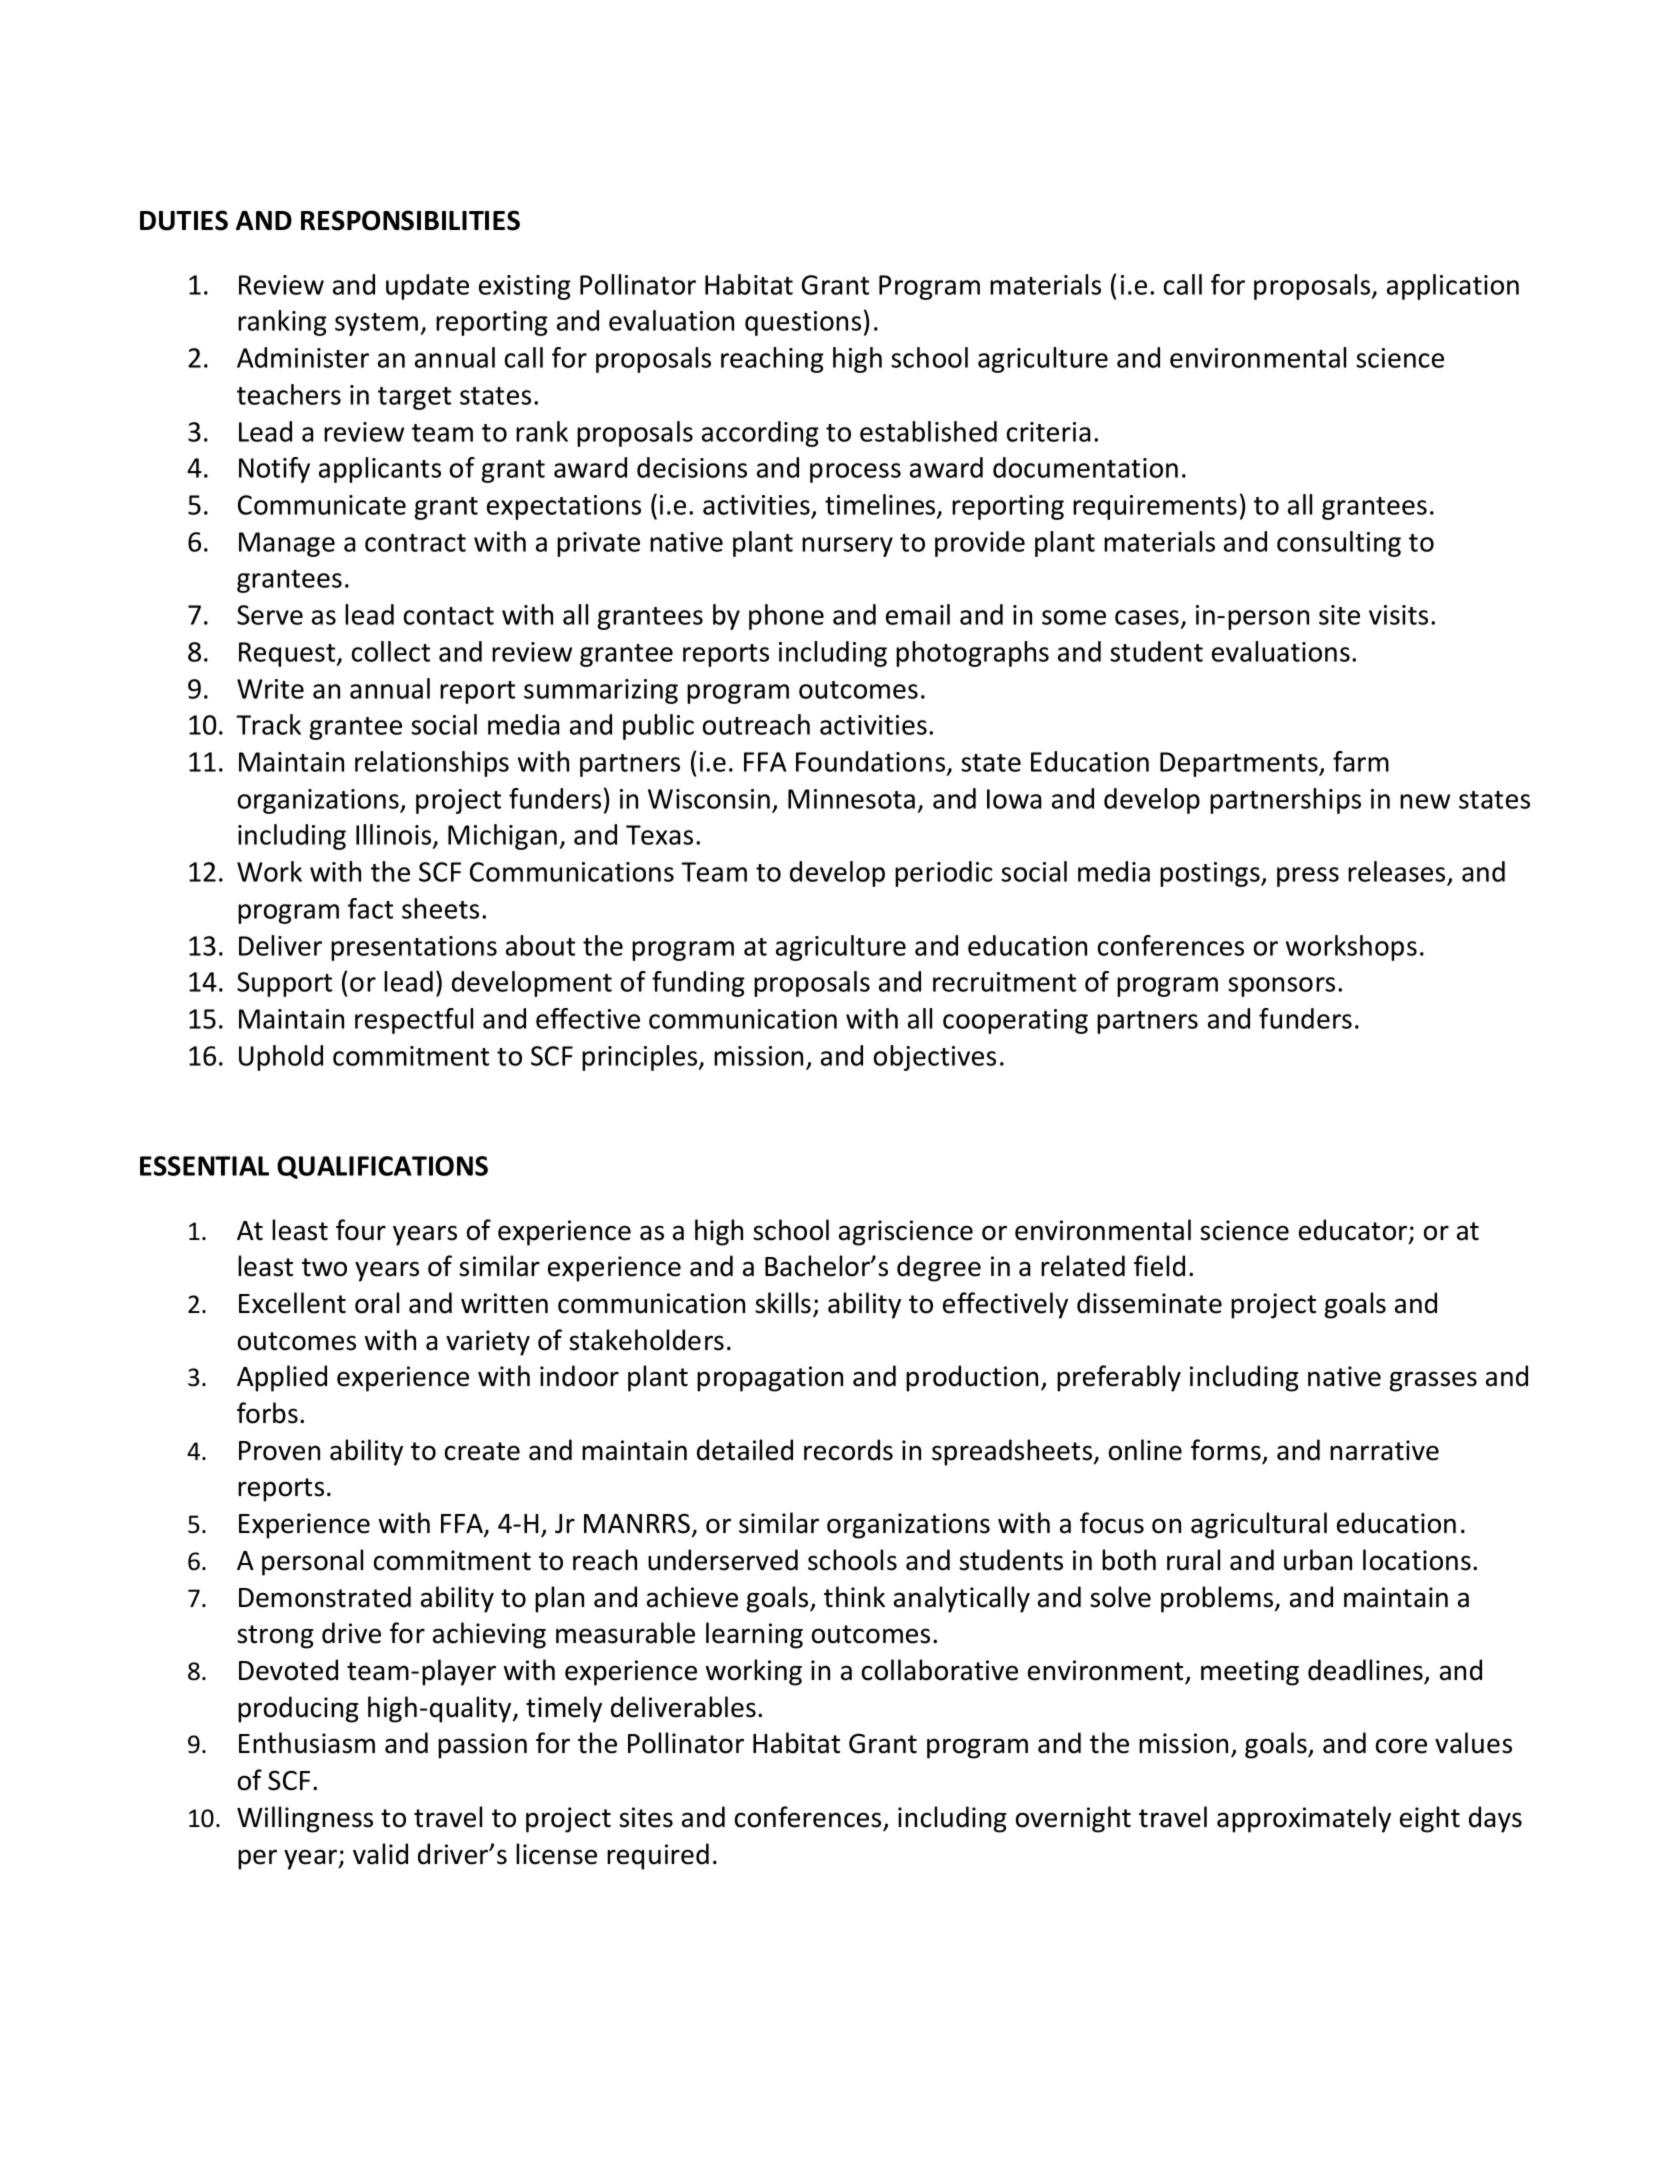 Image resolution: width=1673 pixels, height=2165 pixels. What do you see at coordinates (305, 1819) in the screenshot?
I see `Willingness` at bounding box center [305, 1819].
